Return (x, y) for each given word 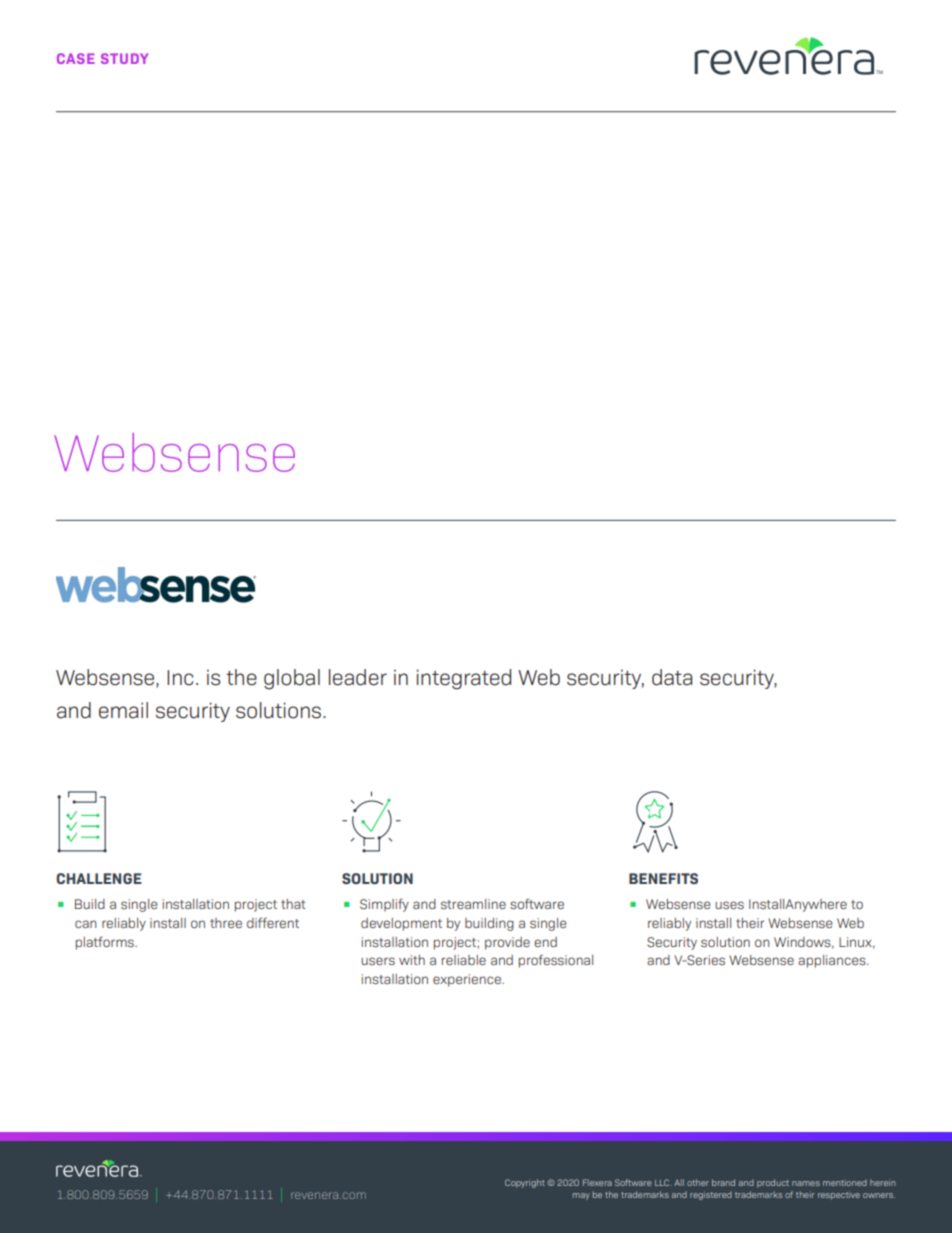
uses (729, 905)
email (123, 710)
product (773, 1183)
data (672, 677)
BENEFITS (663, 878)
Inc (180, 678)
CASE (76, 58)
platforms (106, 943)
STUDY (124, 58)
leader (358, 677)
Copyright (525, 1183)
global (292, 679)
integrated (464, 679)
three (226, 923)
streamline (473, 904)
